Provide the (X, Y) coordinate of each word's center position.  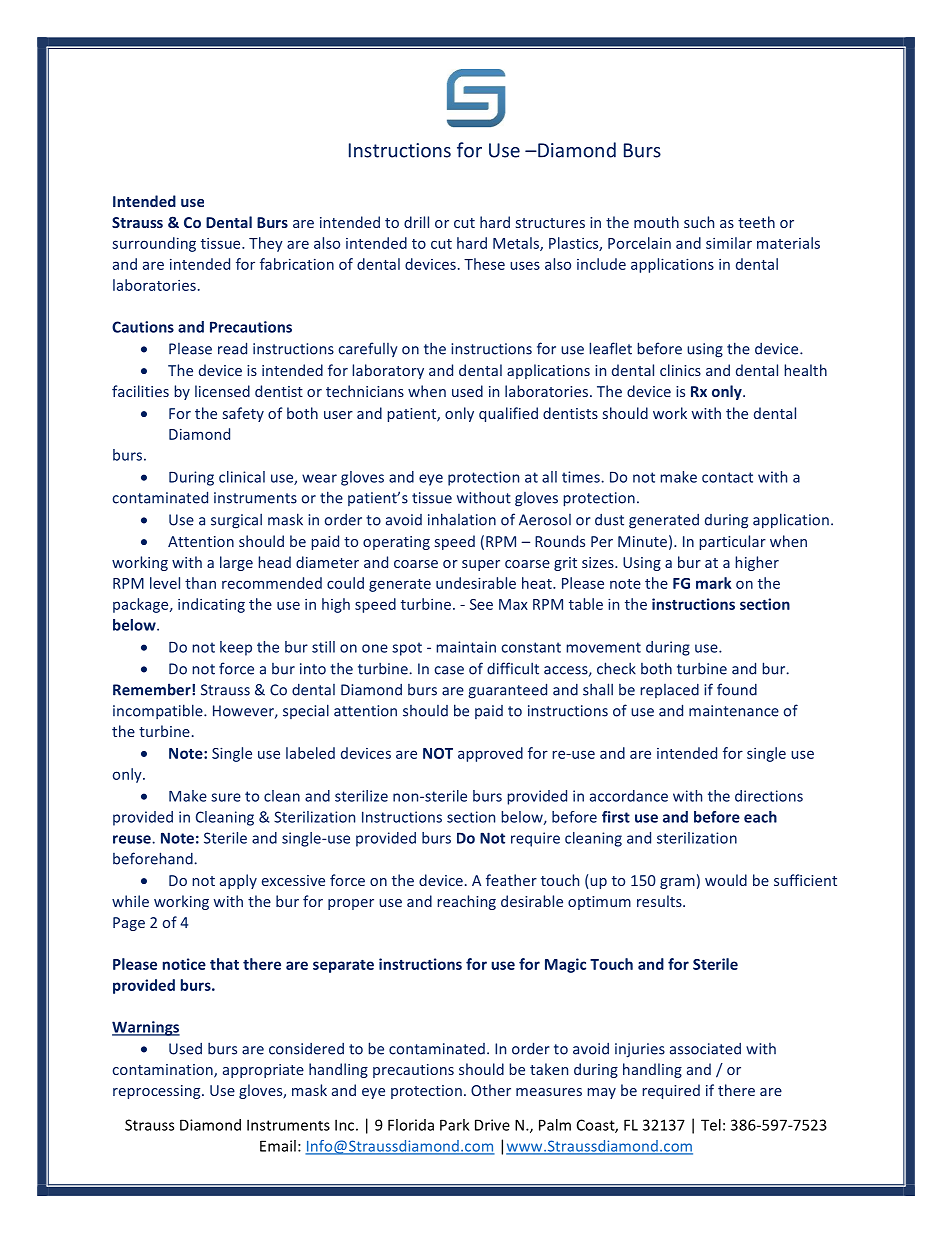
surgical (236, 521)
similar (729, 243)
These (484, 264)
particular (732, 542)
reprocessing (158, 1092)
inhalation (462, 519)
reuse (132, 839)
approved (490, 754)
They (266, 244)
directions (769, 796)
